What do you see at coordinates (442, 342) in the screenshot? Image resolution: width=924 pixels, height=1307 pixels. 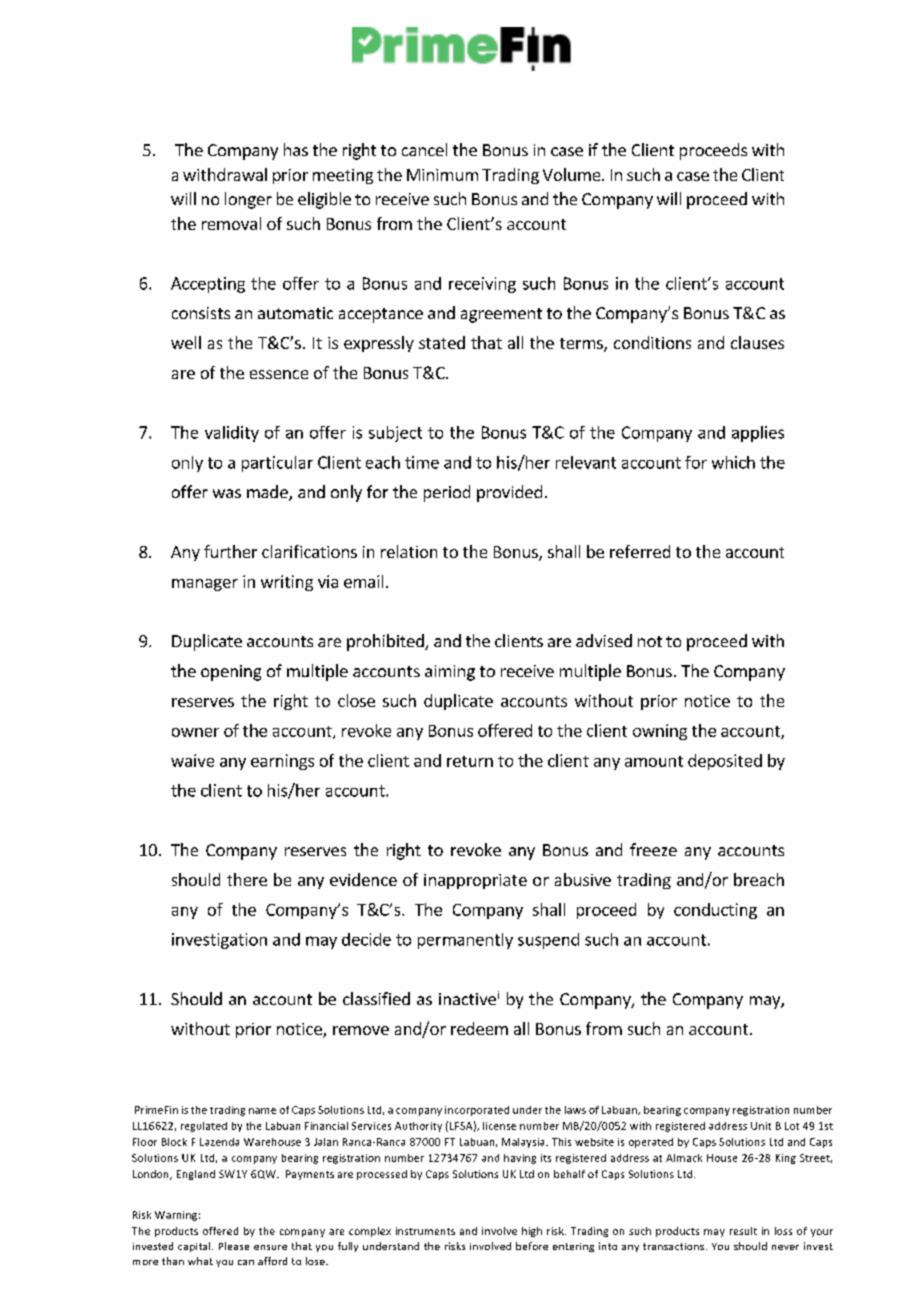 I see `stated` at bounding box center [442, 342].
